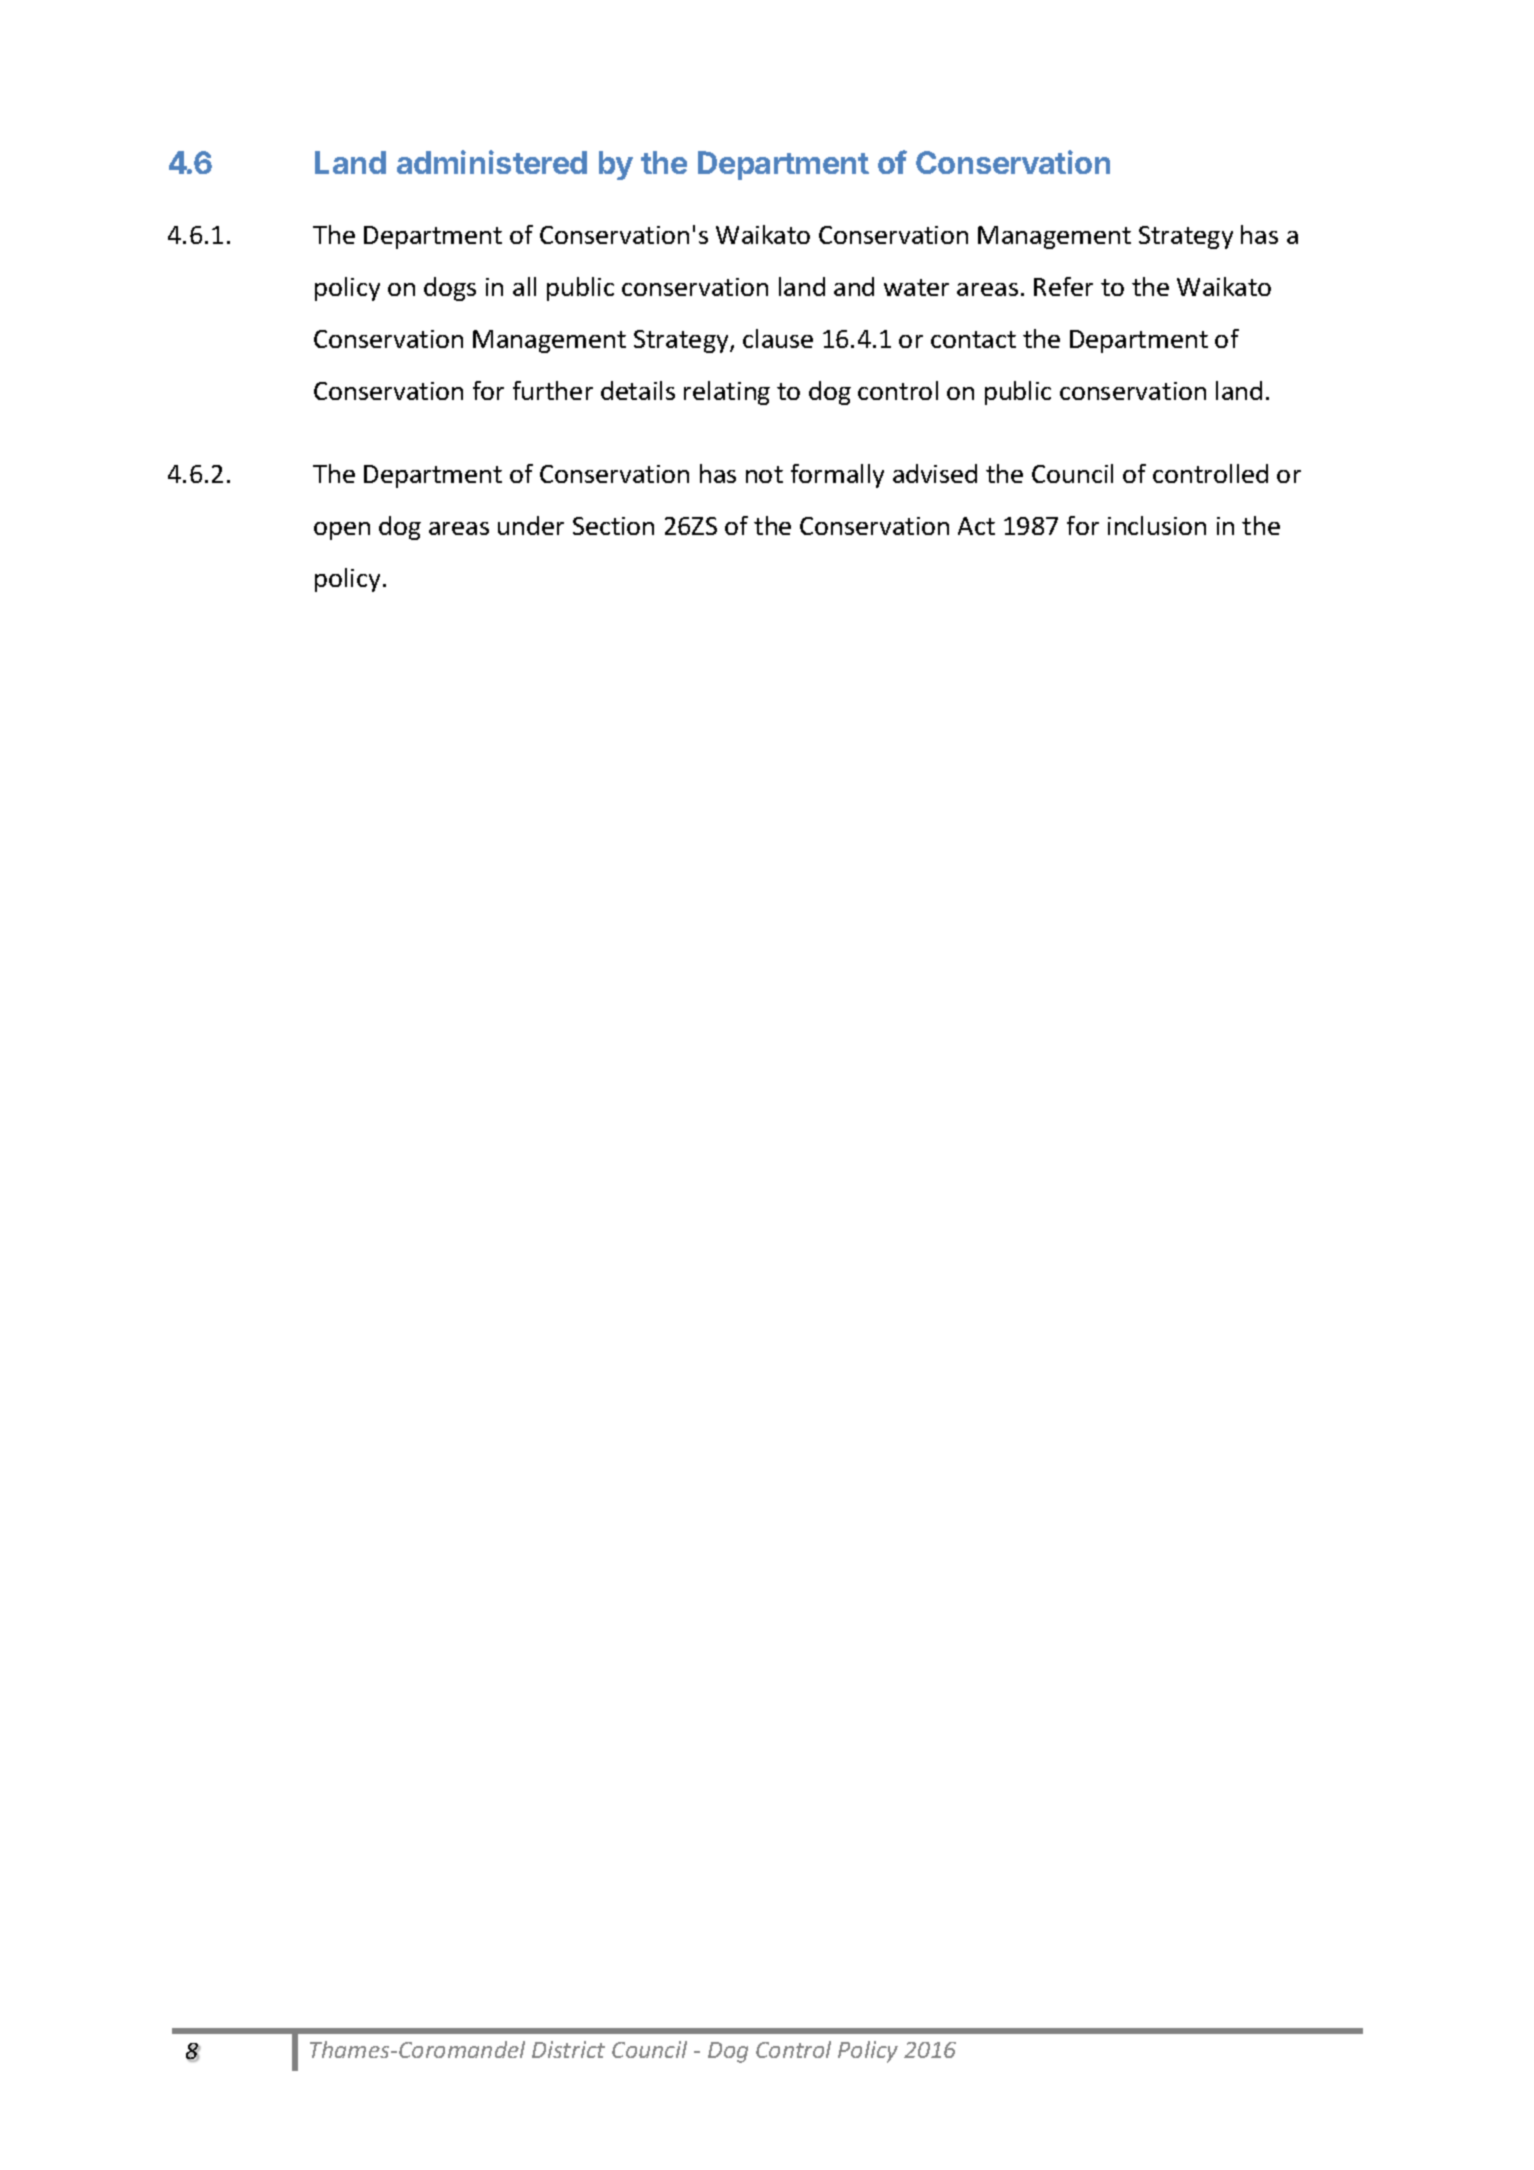  Describe the element at coordinates (568, 2049) in the page. I see `District` at that location.
